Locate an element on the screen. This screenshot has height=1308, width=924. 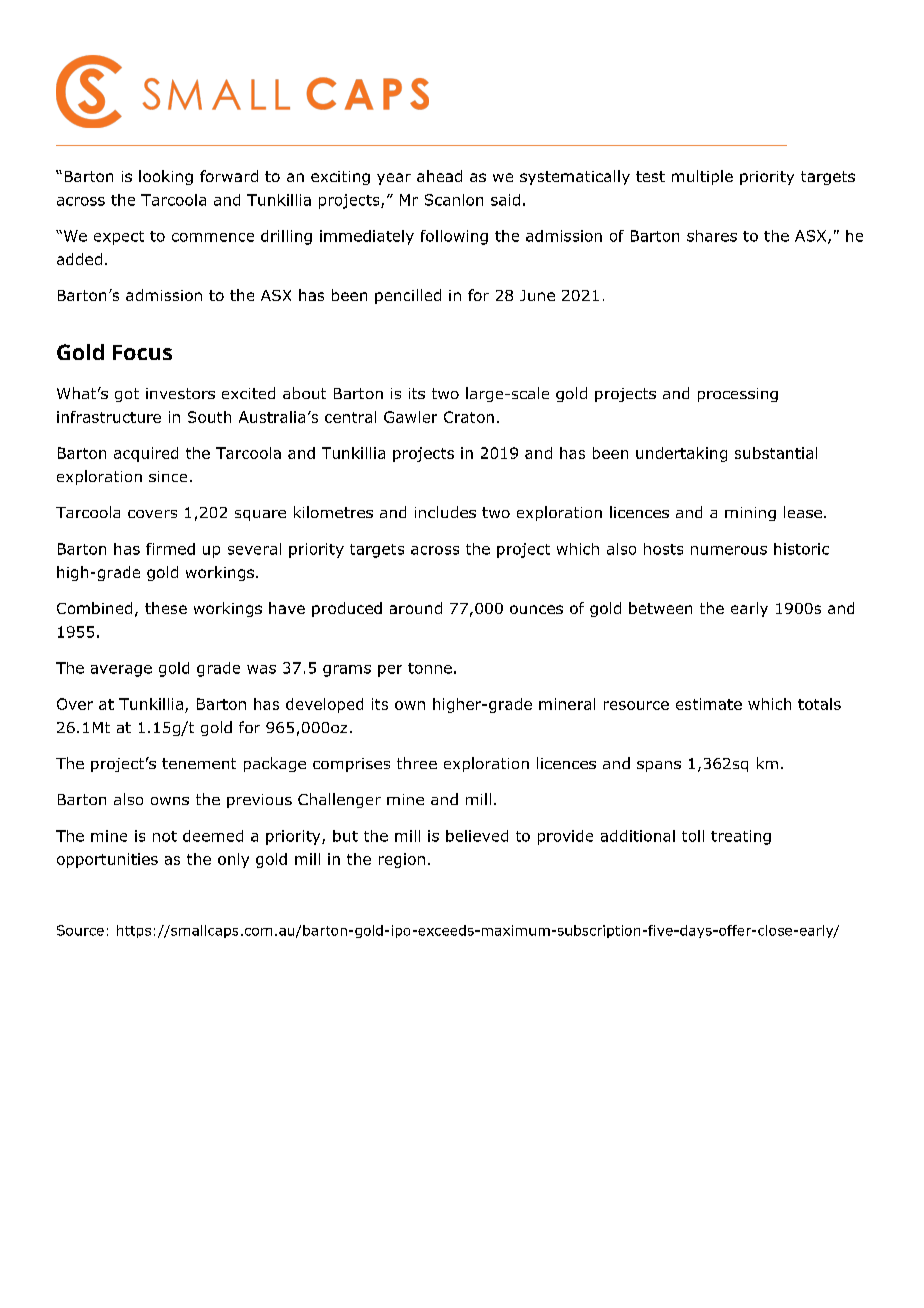
not is located at coordinates (165, 836).
